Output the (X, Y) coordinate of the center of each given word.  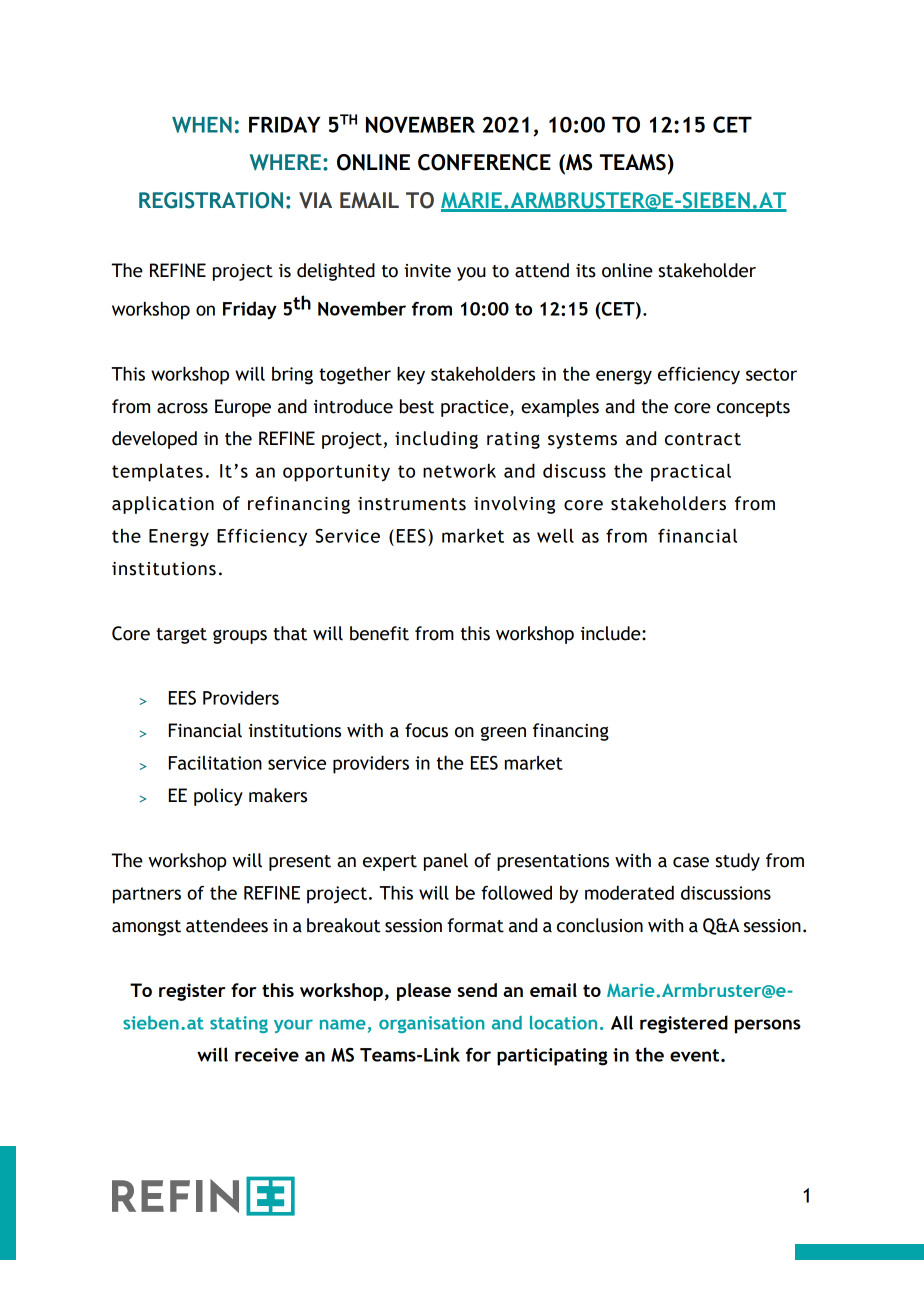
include (612, 633)
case (691, 862)
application (163, 505)
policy (218, 797)
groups (240, 637)
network (459, 470)
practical (691, 472)
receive (267, 1055)
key (411, 375)
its (586, 271)
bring (292, 376)
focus (426, 730)
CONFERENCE (484, 162)
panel (446, 862)
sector (771, 374)
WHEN (202, 125)
